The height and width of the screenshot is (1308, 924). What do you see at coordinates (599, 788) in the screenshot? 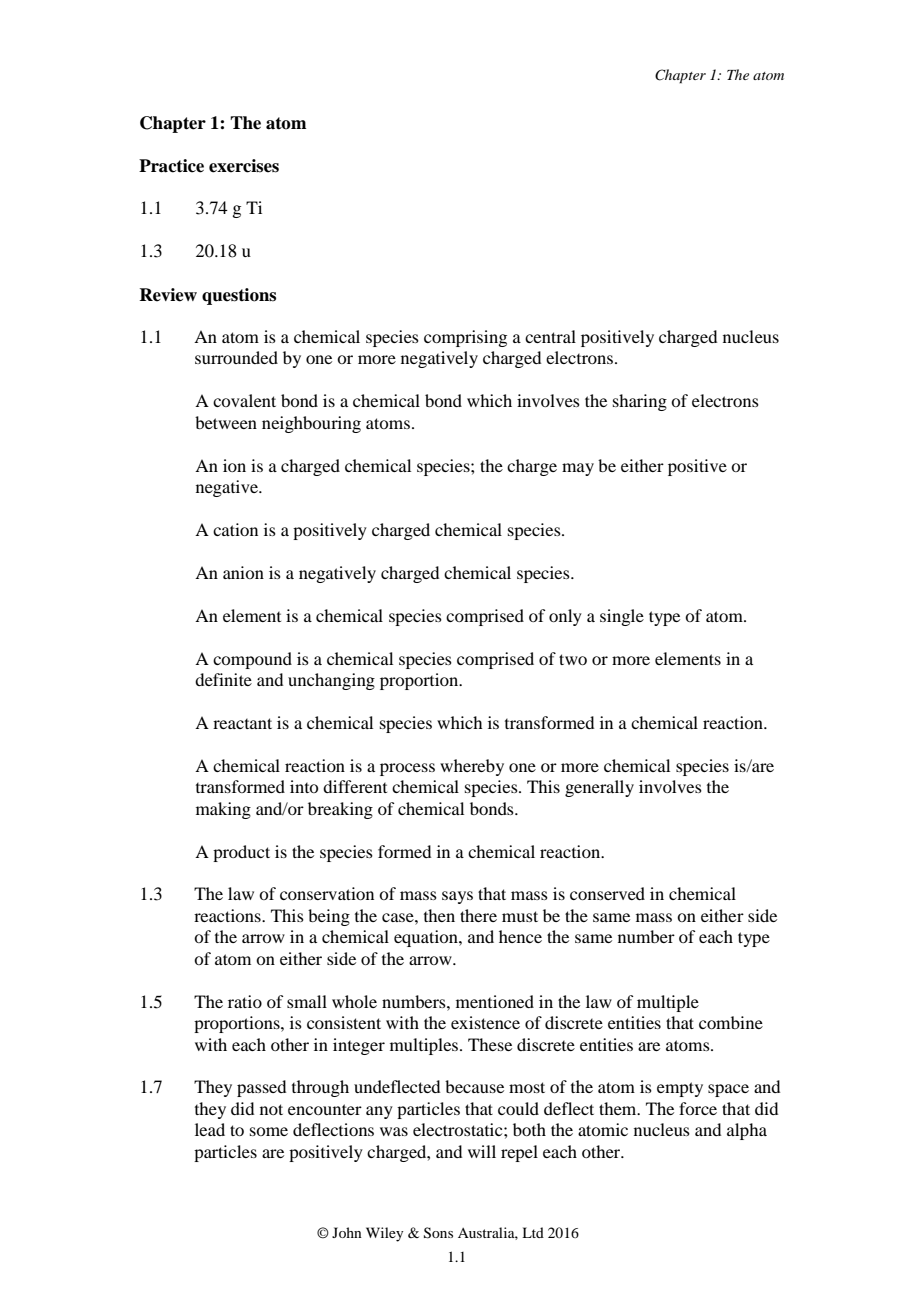
I see `generally` at bounding box center [599, 788].
